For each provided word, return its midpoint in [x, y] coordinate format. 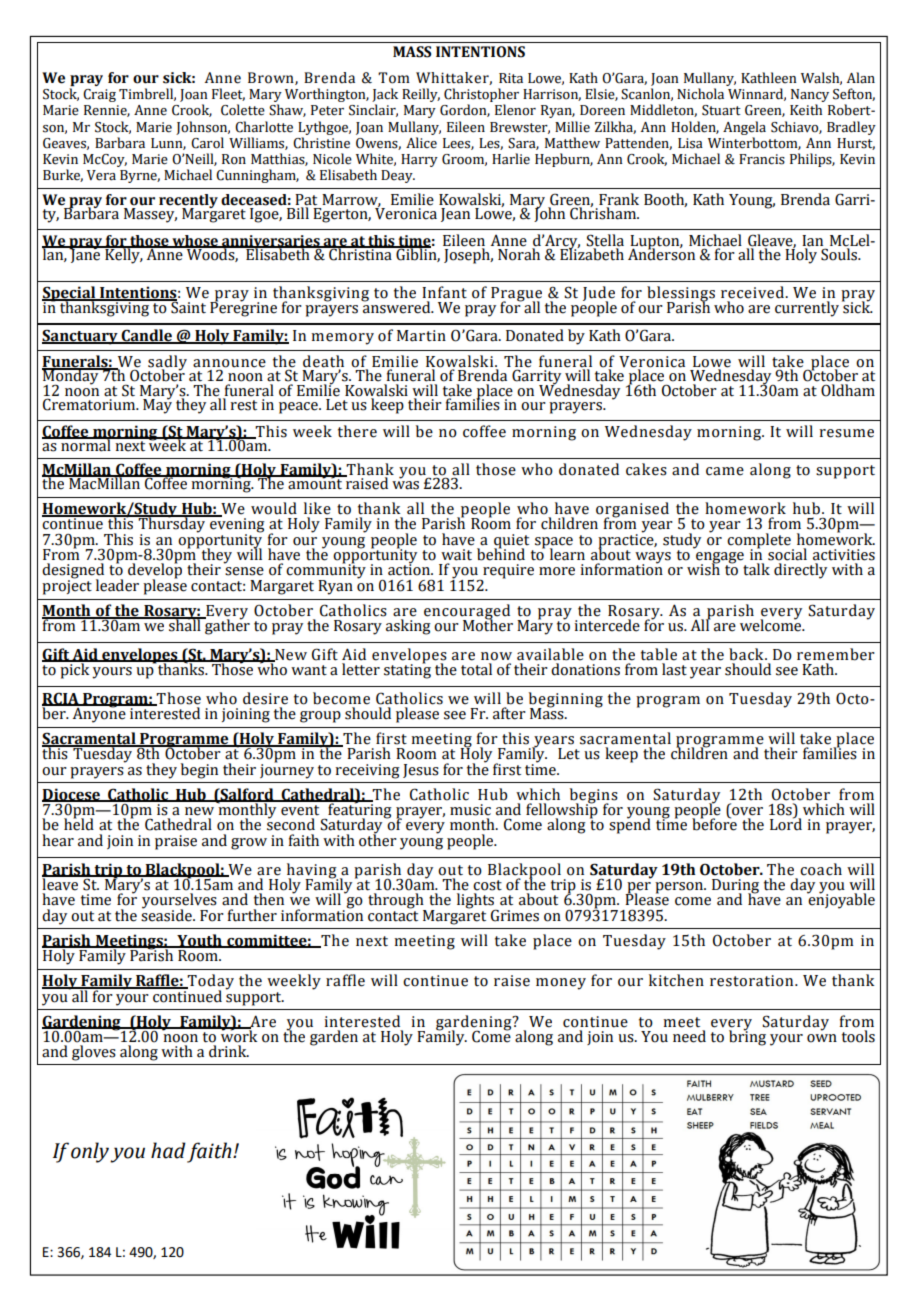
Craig [99, 95]
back [747, 654]
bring [747, 1037]
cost [487, 885]
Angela [744, 128]
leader [117, 585]
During [735, 887]
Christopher [481, 96]
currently [807, 309]
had [168, 1150]
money [561, 984]
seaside [167, 914]
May [157, 405]
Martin [421, 336]
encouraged [467, 613]
